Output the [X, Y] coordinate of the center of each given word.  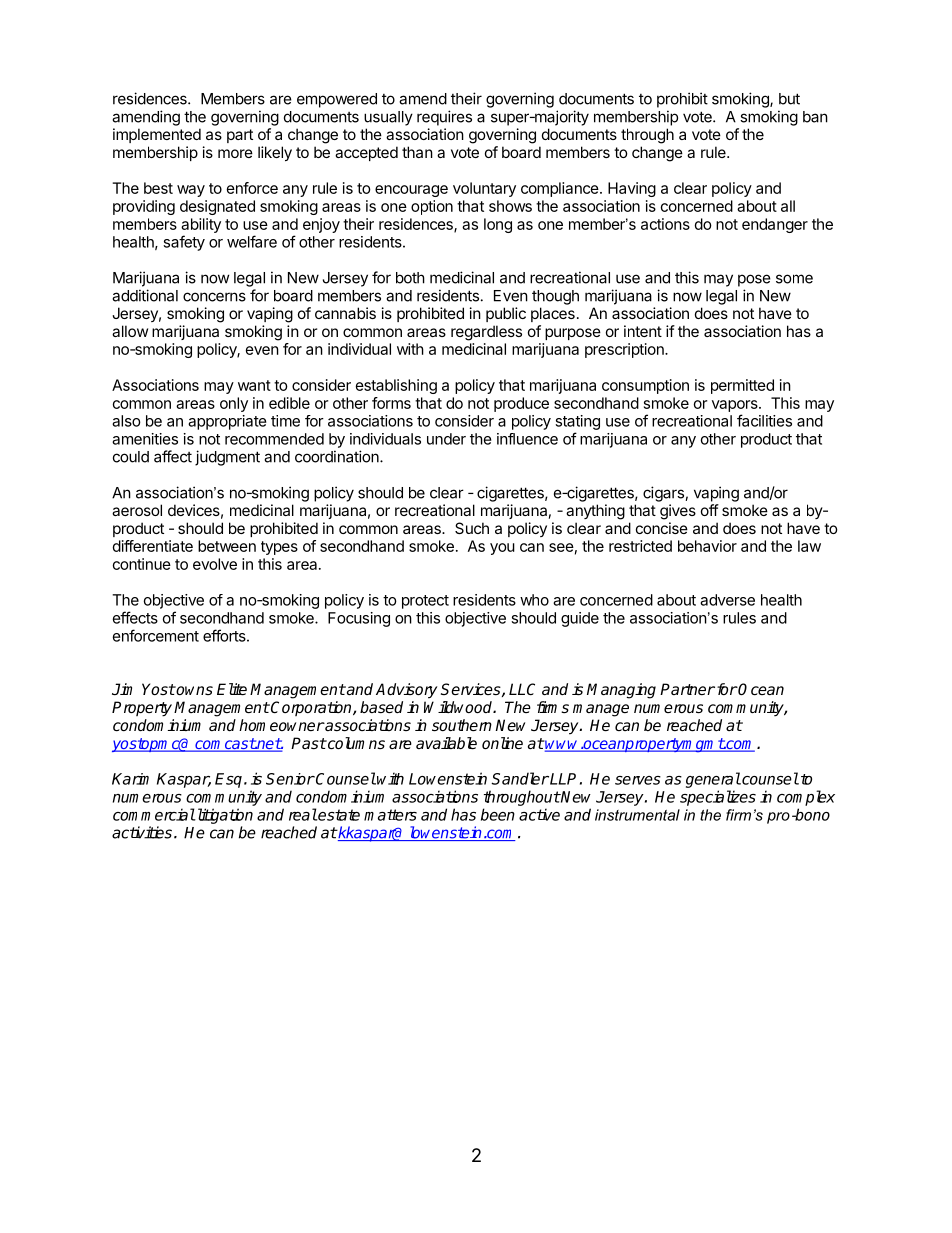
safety [184, 243]
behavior [707, 546]
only [234, 404]
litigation [223, 816]
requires [444, 118]
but [789, 99]
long [498, 225]
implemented [157, 135]
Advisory [406, 691]
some [794, 279]
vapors [736, 406]
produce [521, 404]
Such [472, 528]
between [227, 546]
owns [194, 690]
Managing [621, 691]
